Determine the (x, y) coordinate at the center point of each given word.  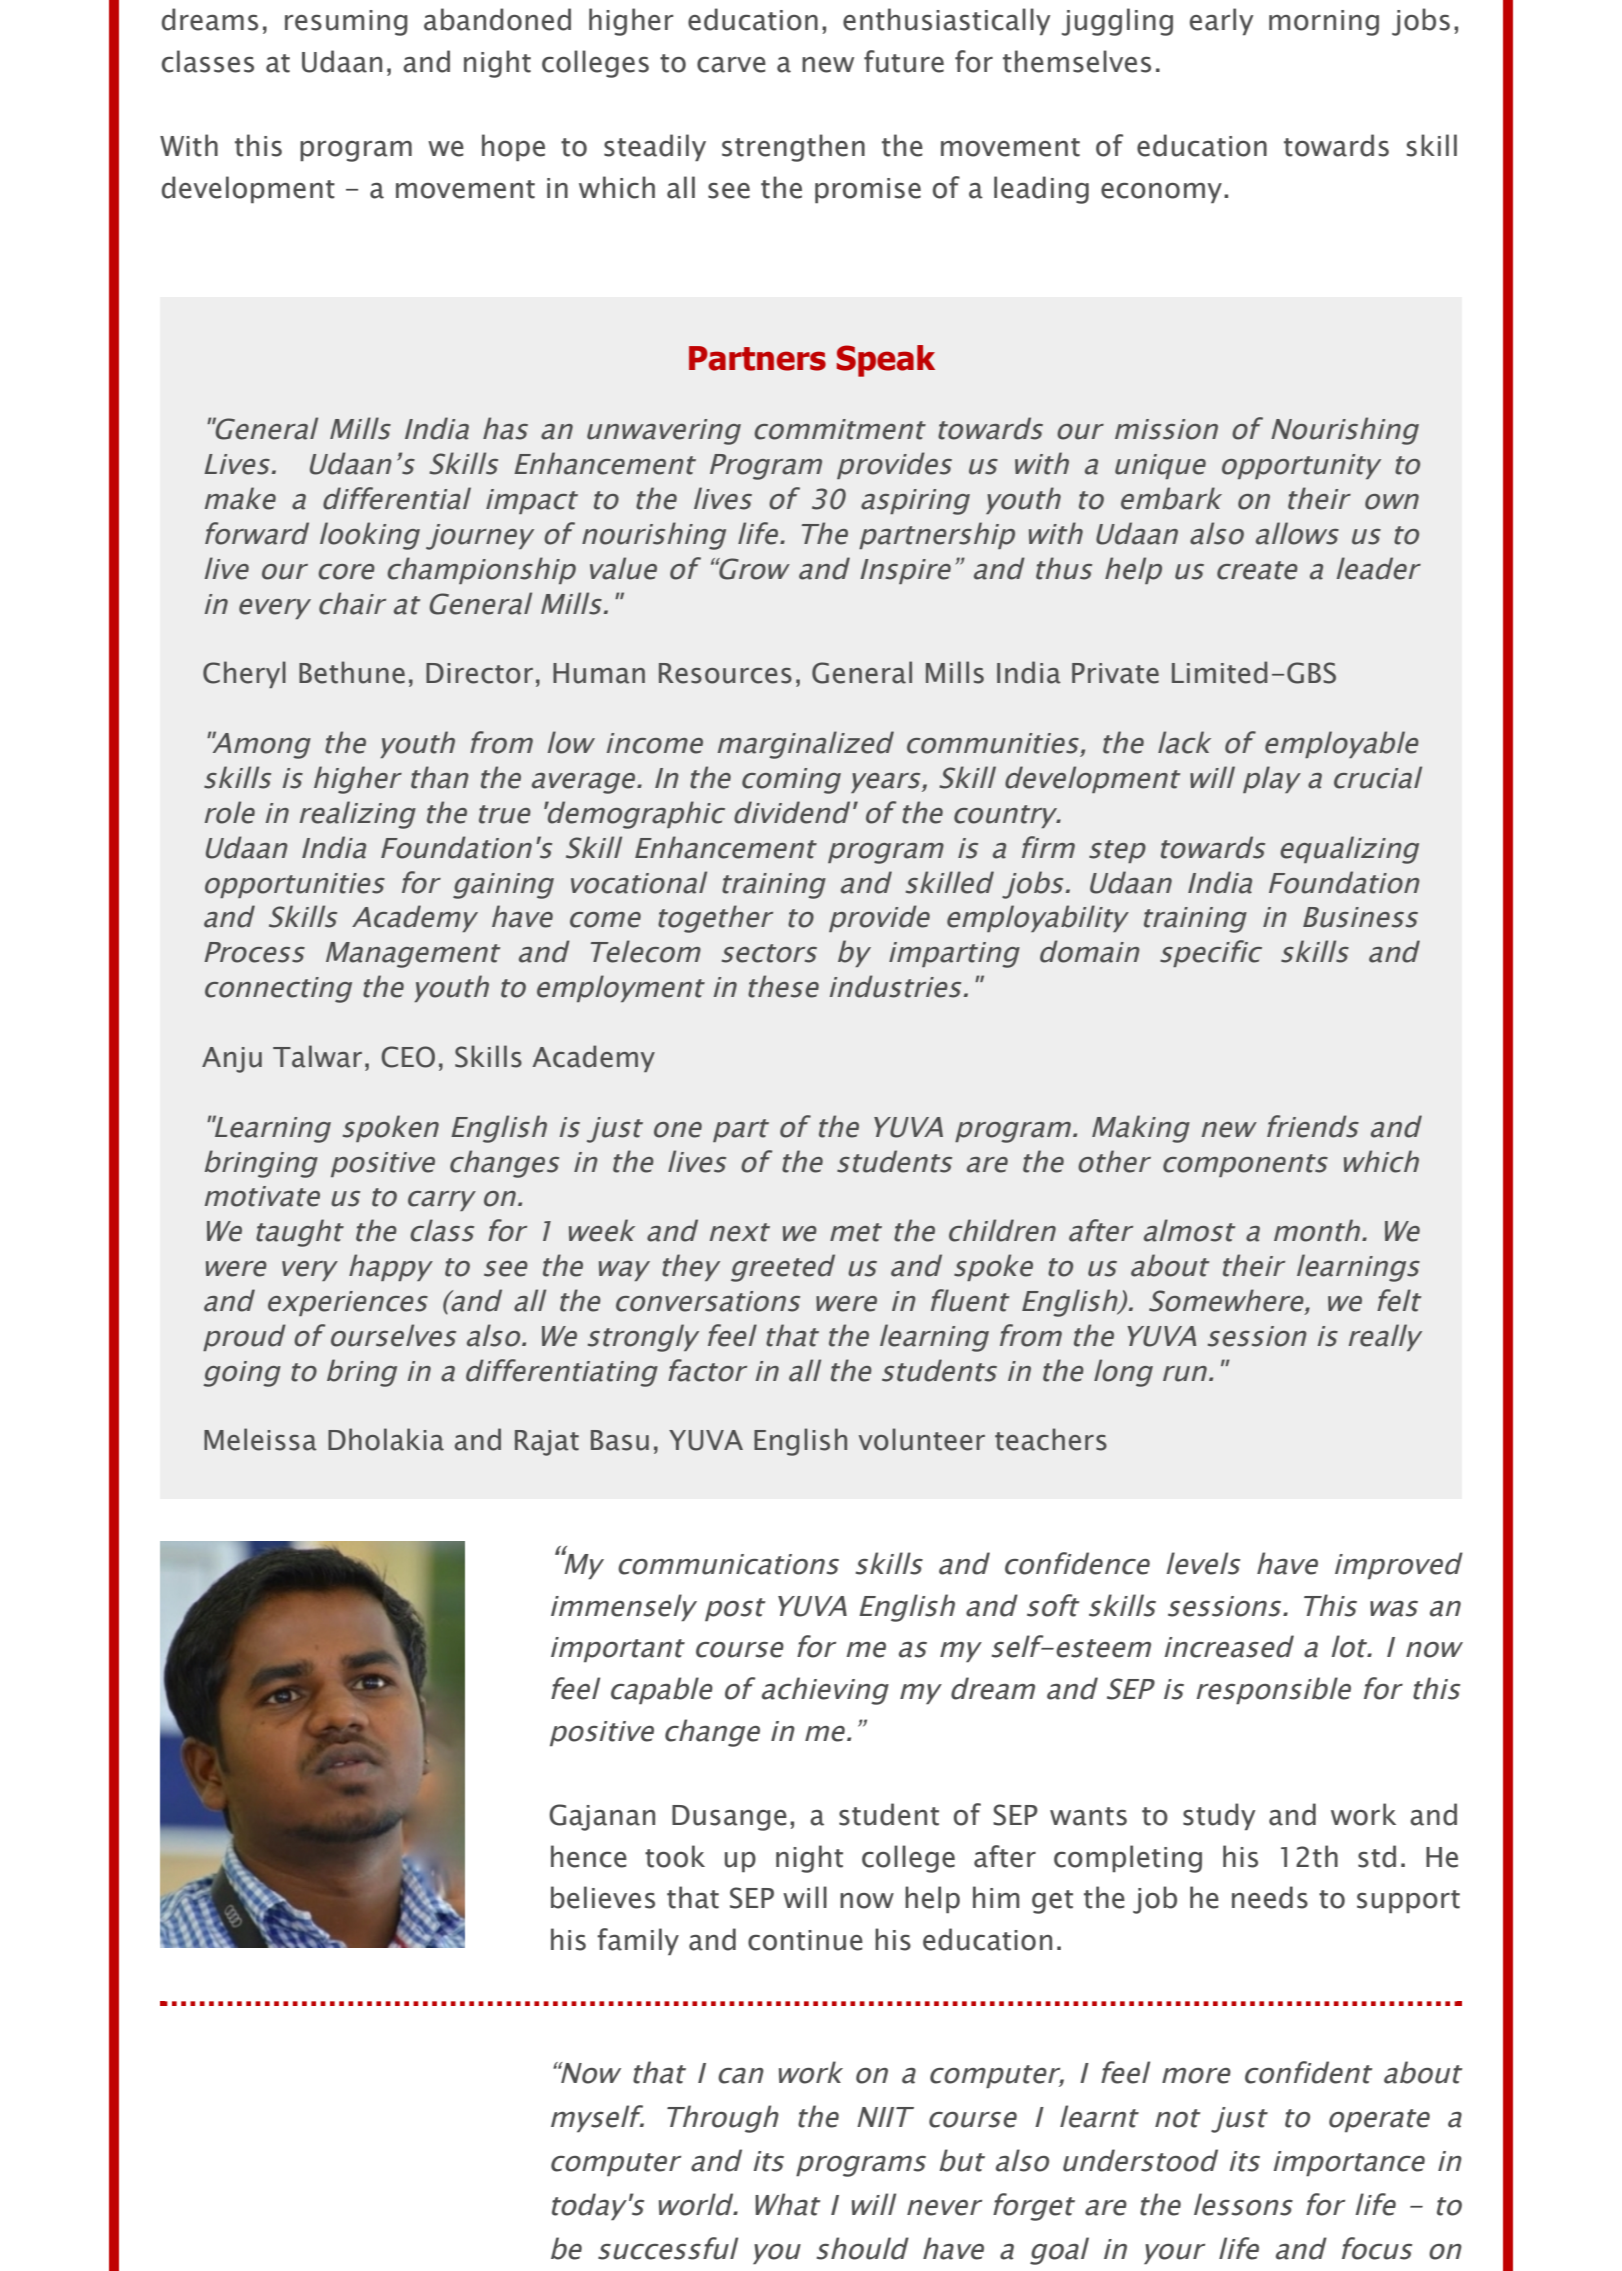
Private (1115, 673)
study (1219, 1816)
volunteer (922, 1439)
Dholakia (386, 1439)
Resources (725, 673)
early (1221, 21)
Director (479, 673)
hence (589, 1856)
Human (599, 673)
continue (805, 1940)
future (904, 61)
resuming (346, 23)
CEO (408, 1057)
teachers (1051, 1439)
